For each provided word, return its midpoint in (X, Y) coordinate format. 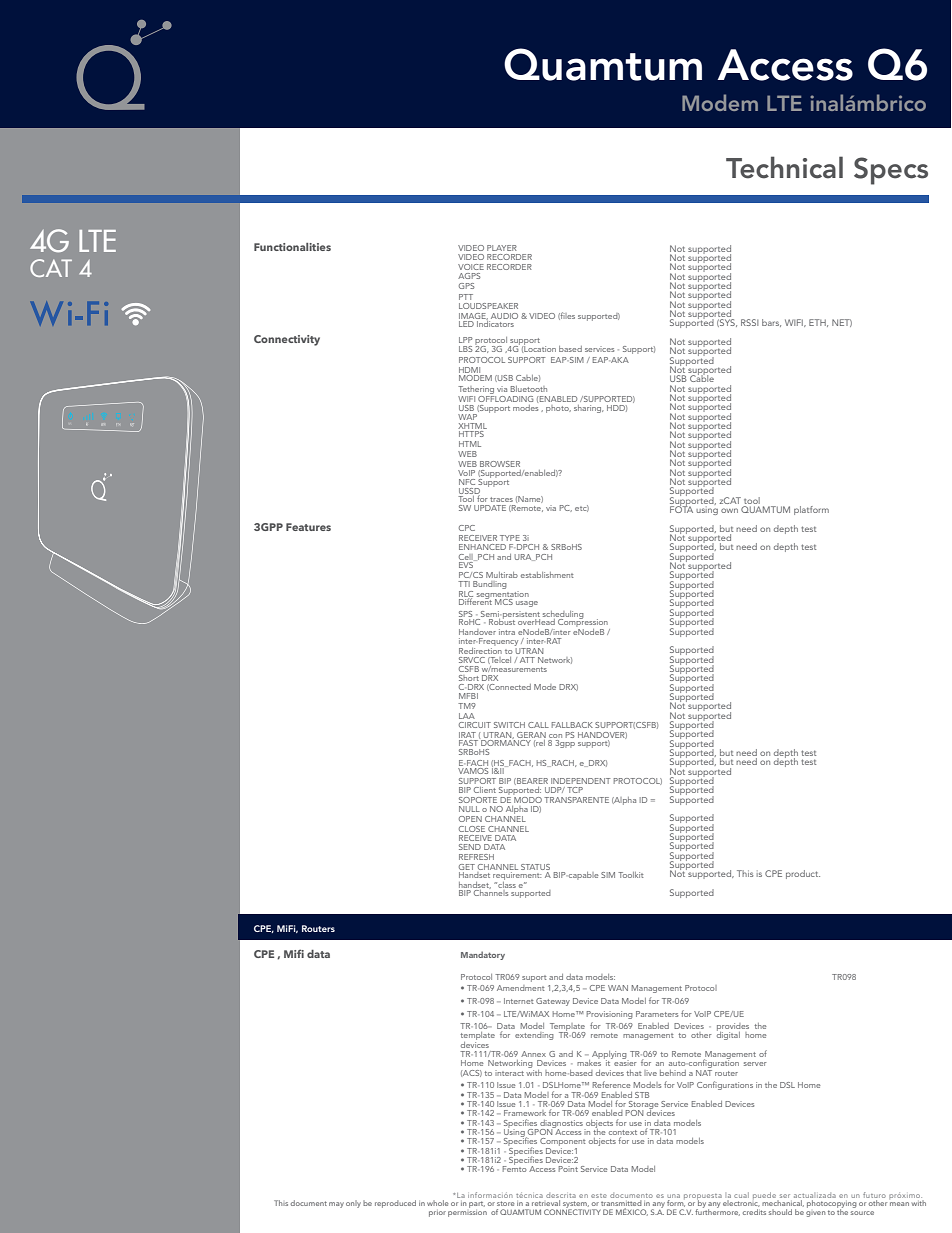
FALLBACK (572, 725)
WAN (618, 988)
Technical (784, 167)
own (729, 510)
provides (733, 1028)
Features (308, 527)
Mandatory (483, 955)
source (862, 1213)
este (599, 1196)
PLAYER (502, 248)
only (353, 1204)
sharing (588, 409)
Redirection (480, 651)
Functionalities (292, 247)
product (803, 874)
